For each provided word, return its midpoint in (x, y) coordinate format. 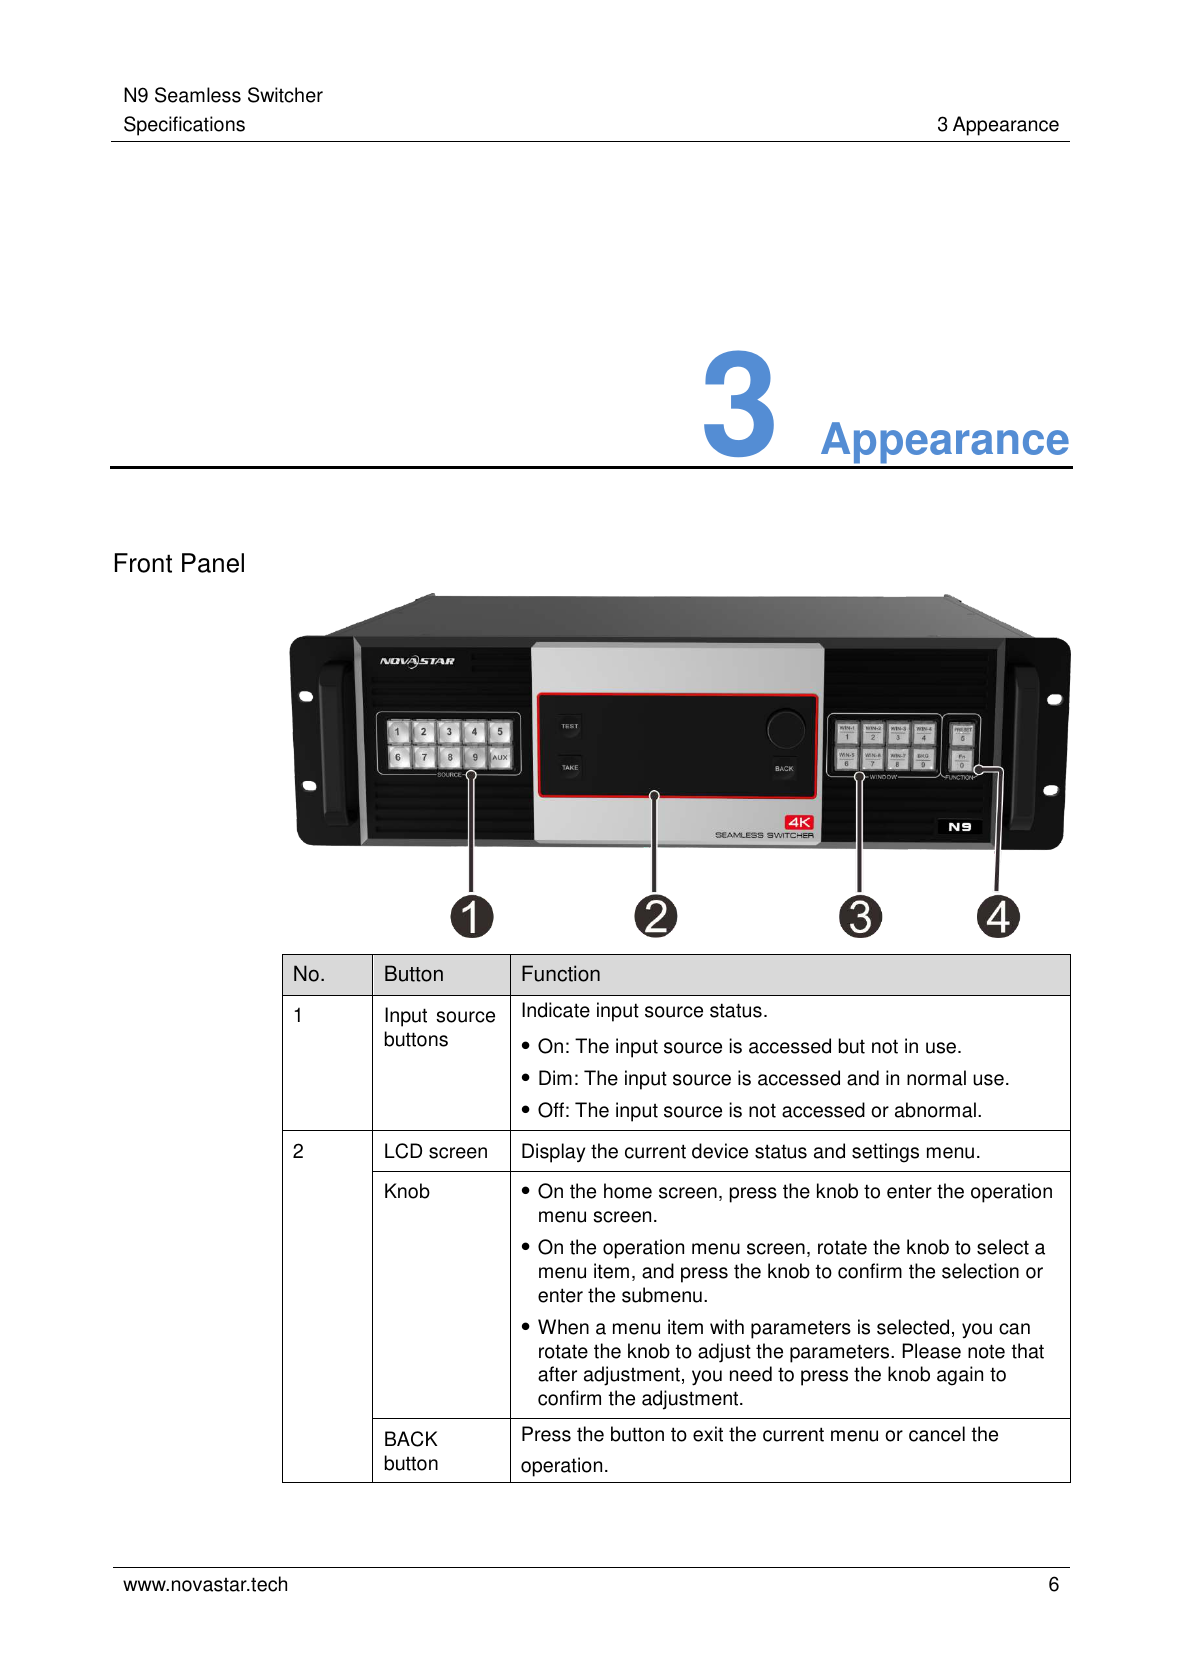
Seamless (198, 95)
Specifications (184, 126)
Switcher (285, 95)
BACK (411, 1439)
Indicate (556, 1010)
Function (561, 973)
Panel (213, 563)
